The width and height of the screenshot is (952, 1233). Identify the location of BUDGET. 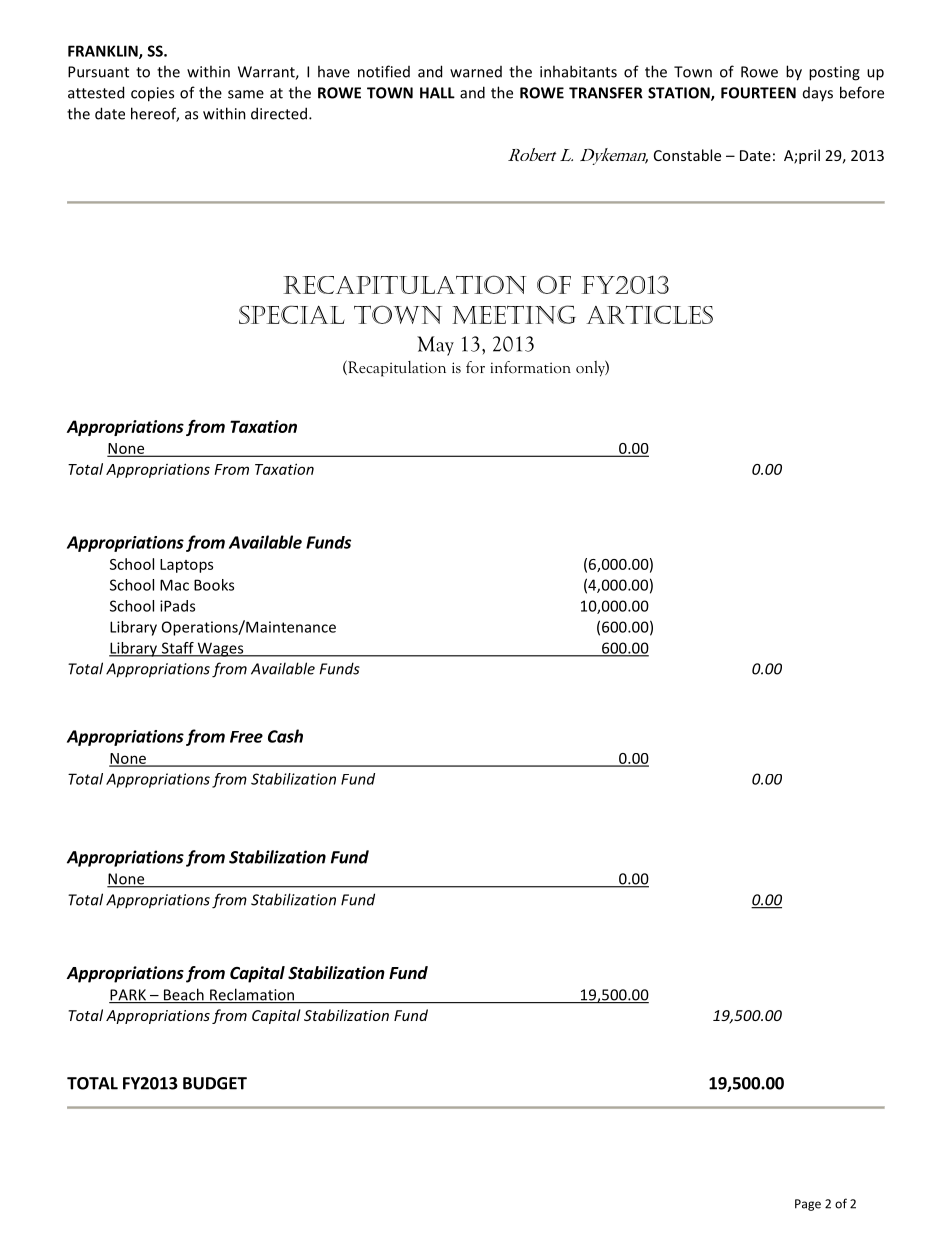
(215, 1083).
